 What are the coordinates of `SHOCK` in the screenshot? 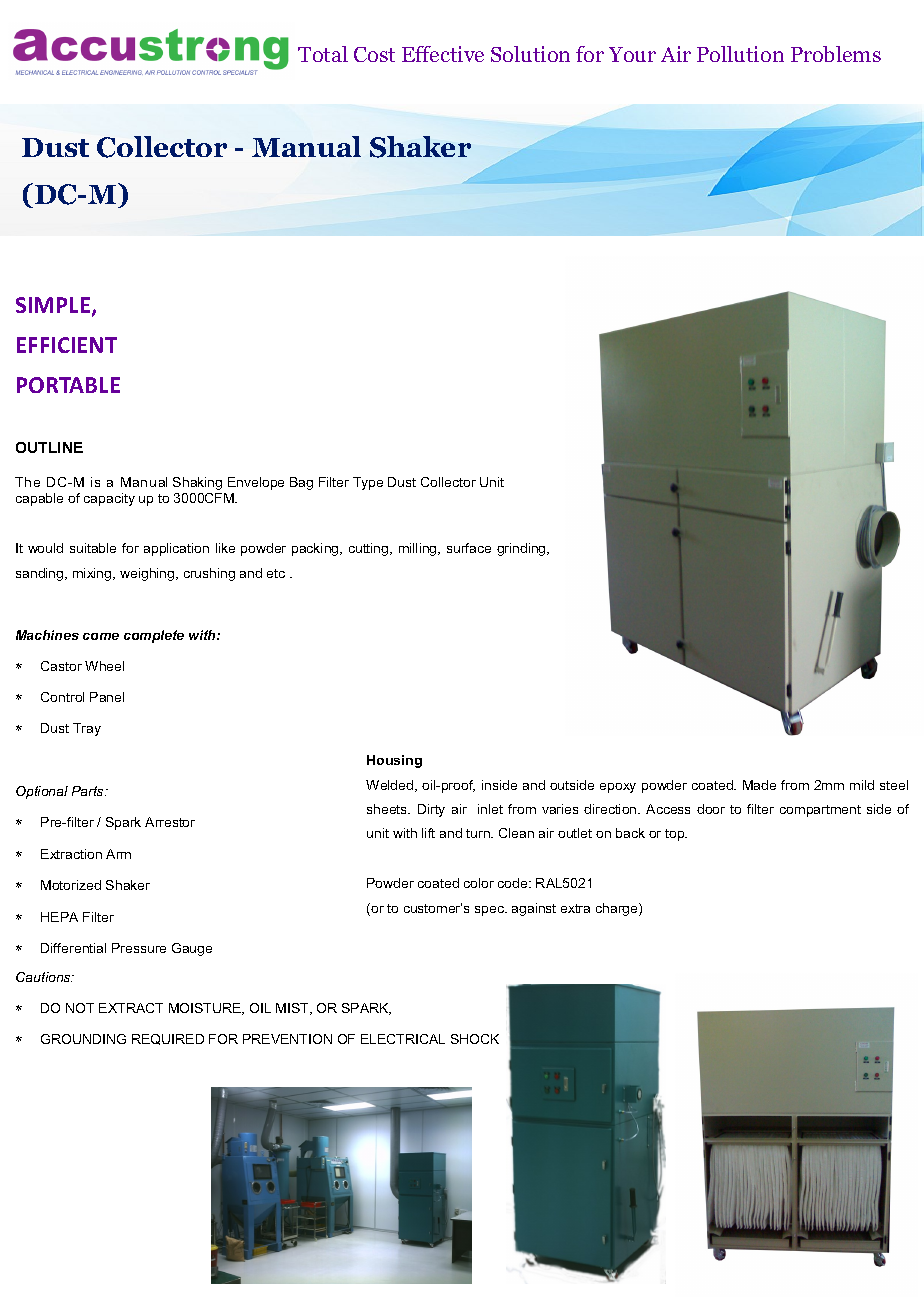 It's located at (475, 1039).
